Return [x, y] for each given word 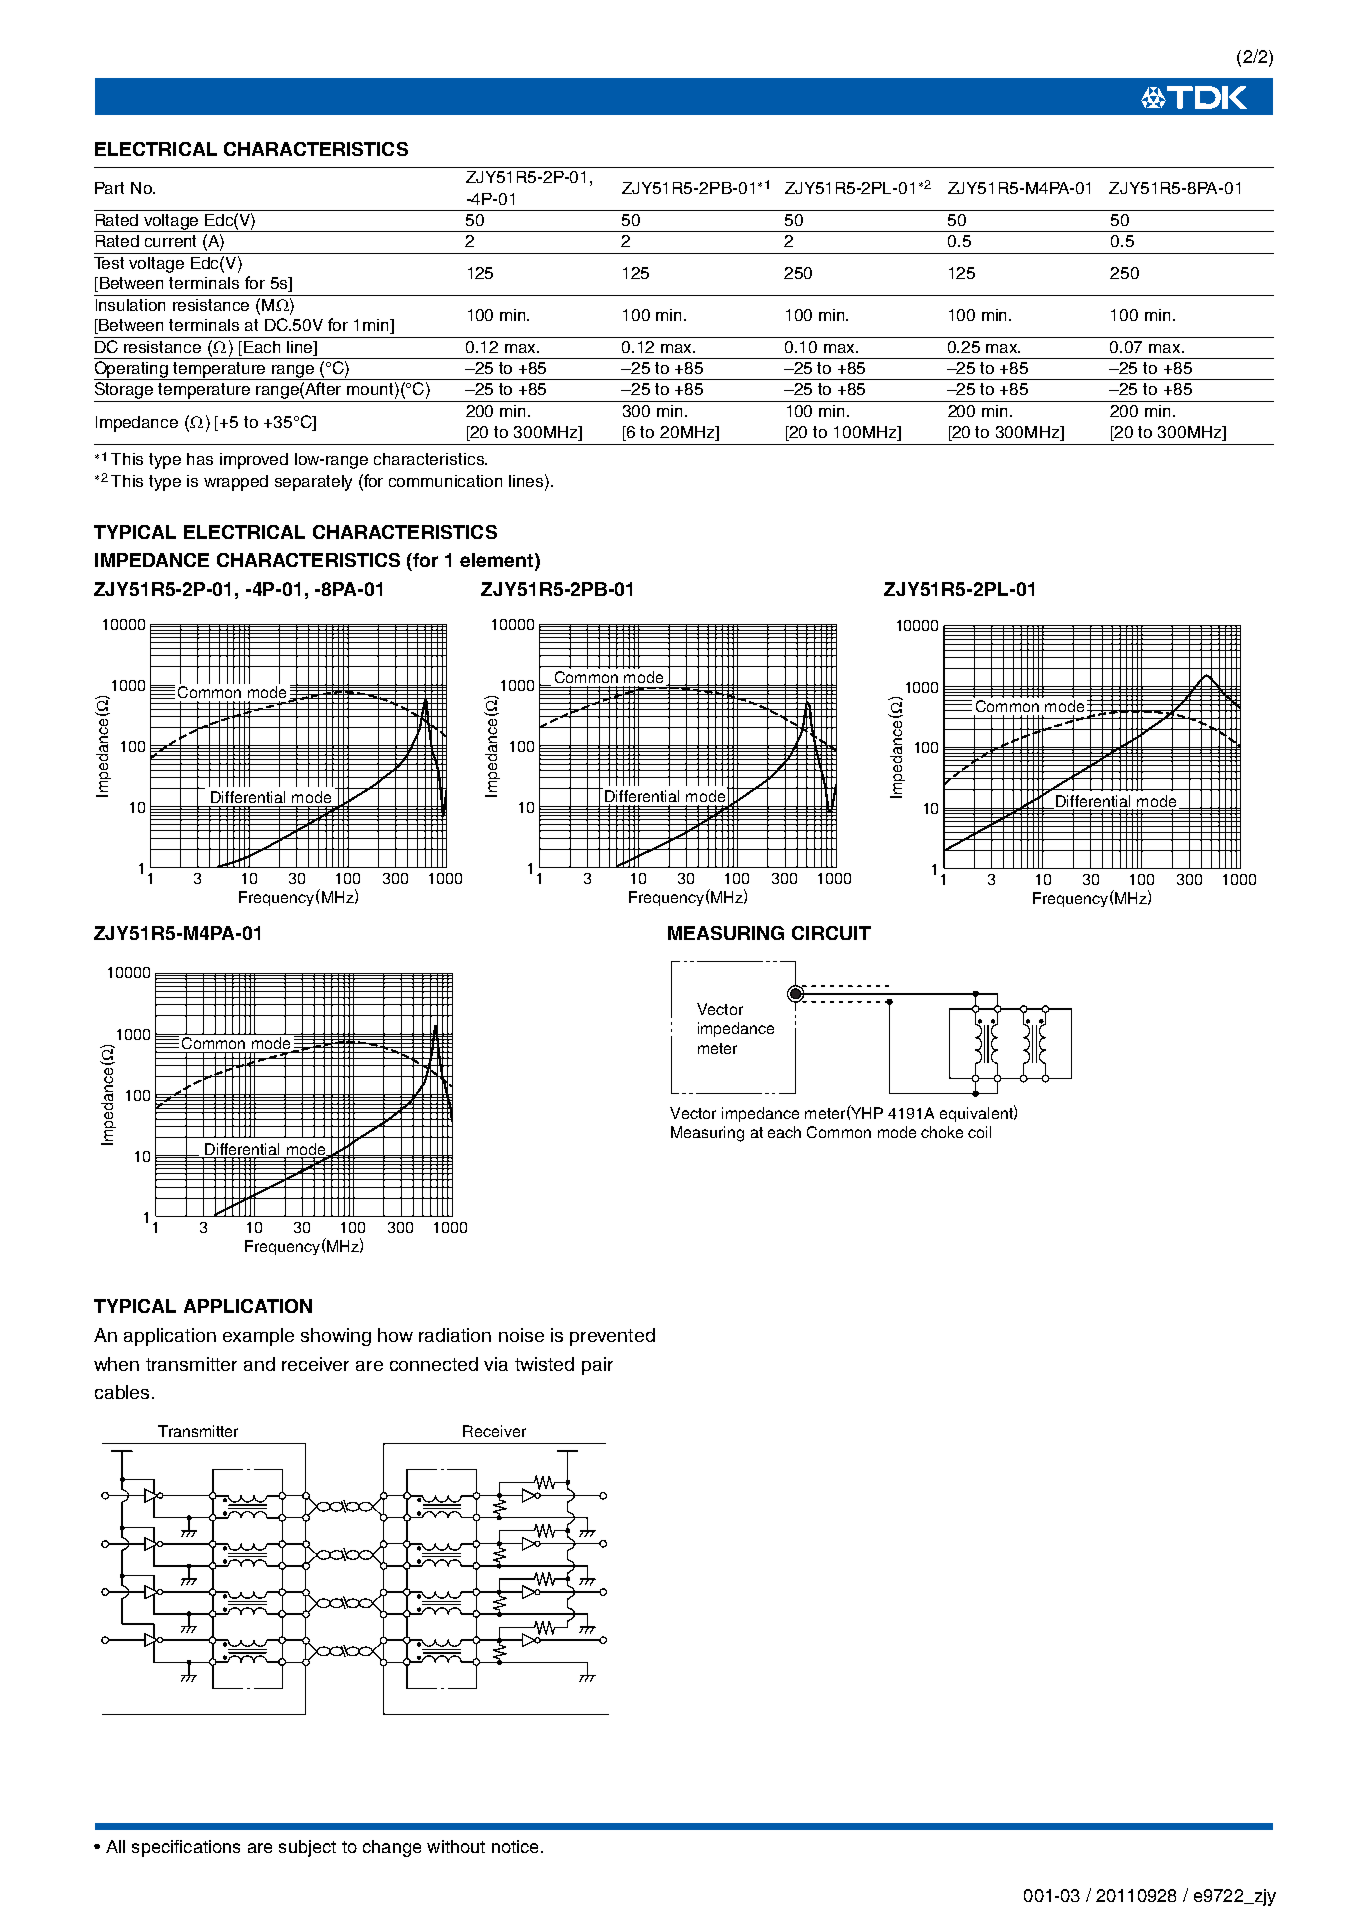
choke [942, 1132]
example [258, 1337]
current [170, 241]
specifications [186, 1848]
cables [122, 1392]
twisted [544, 1364]
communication [445, 481]
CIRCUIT [831, 933]
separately [313, 483]
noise [521, 1335]
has [200, 459]
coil [979, 1132]
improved [254, 461]
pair [597, 1366]
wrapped [236, 483]
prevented [612, 1337]
